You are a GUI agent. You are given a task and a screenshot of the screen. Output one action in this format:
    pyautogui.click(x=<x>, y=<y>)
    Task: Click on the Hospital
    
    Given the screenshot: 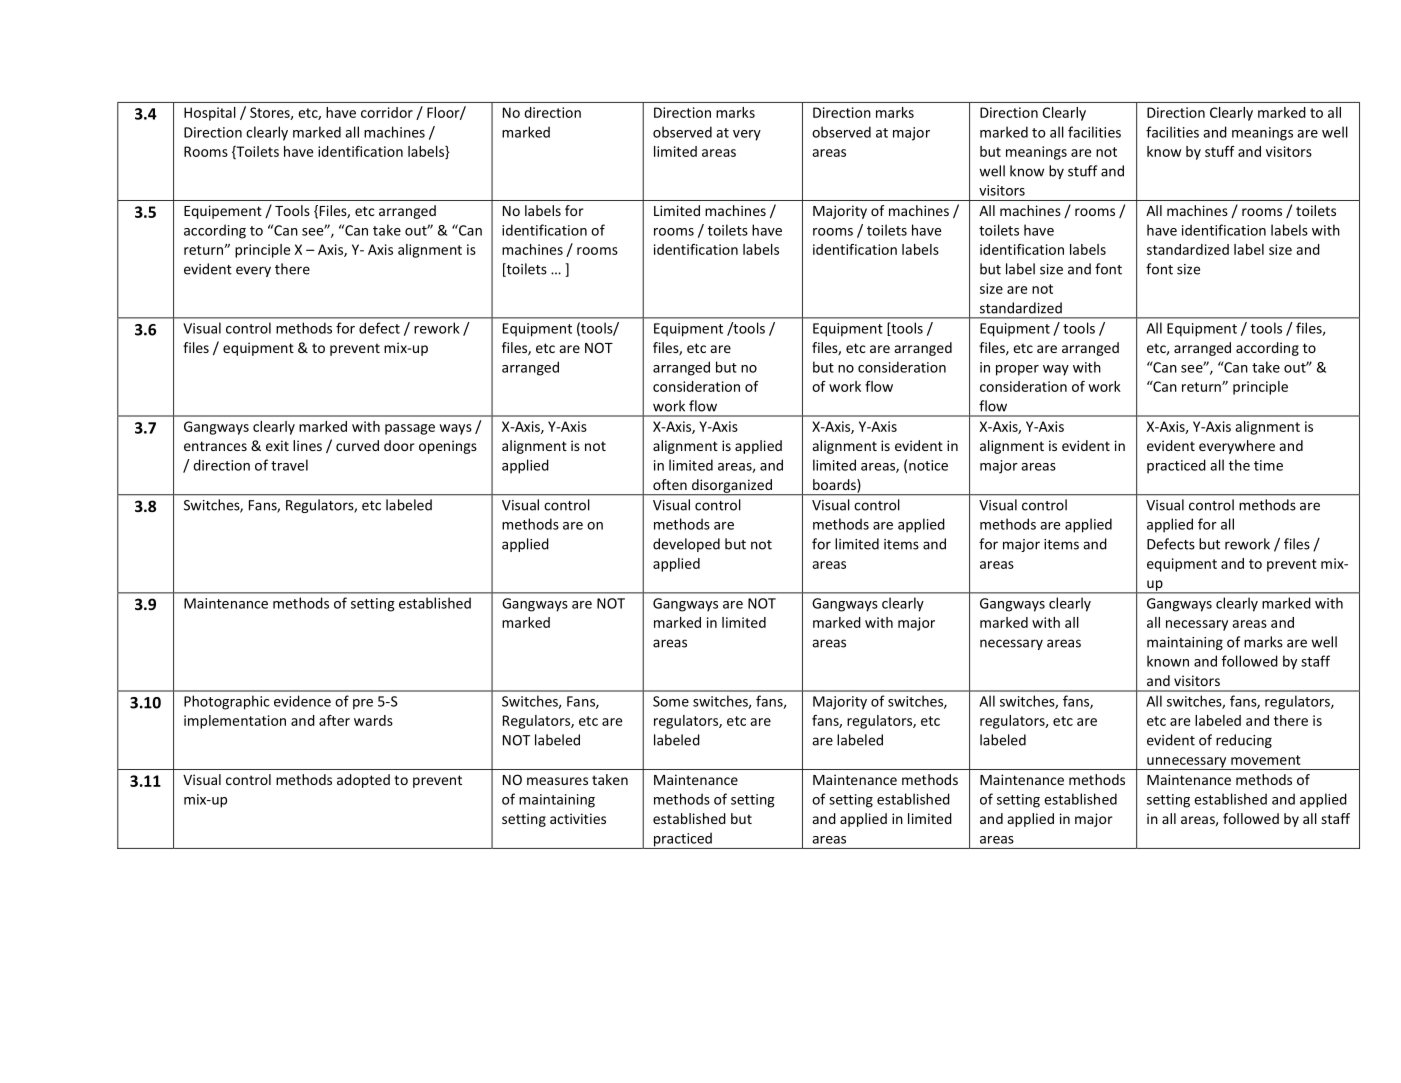 What is the action you would take?
    pyautogui.click(x=210, y=114)
